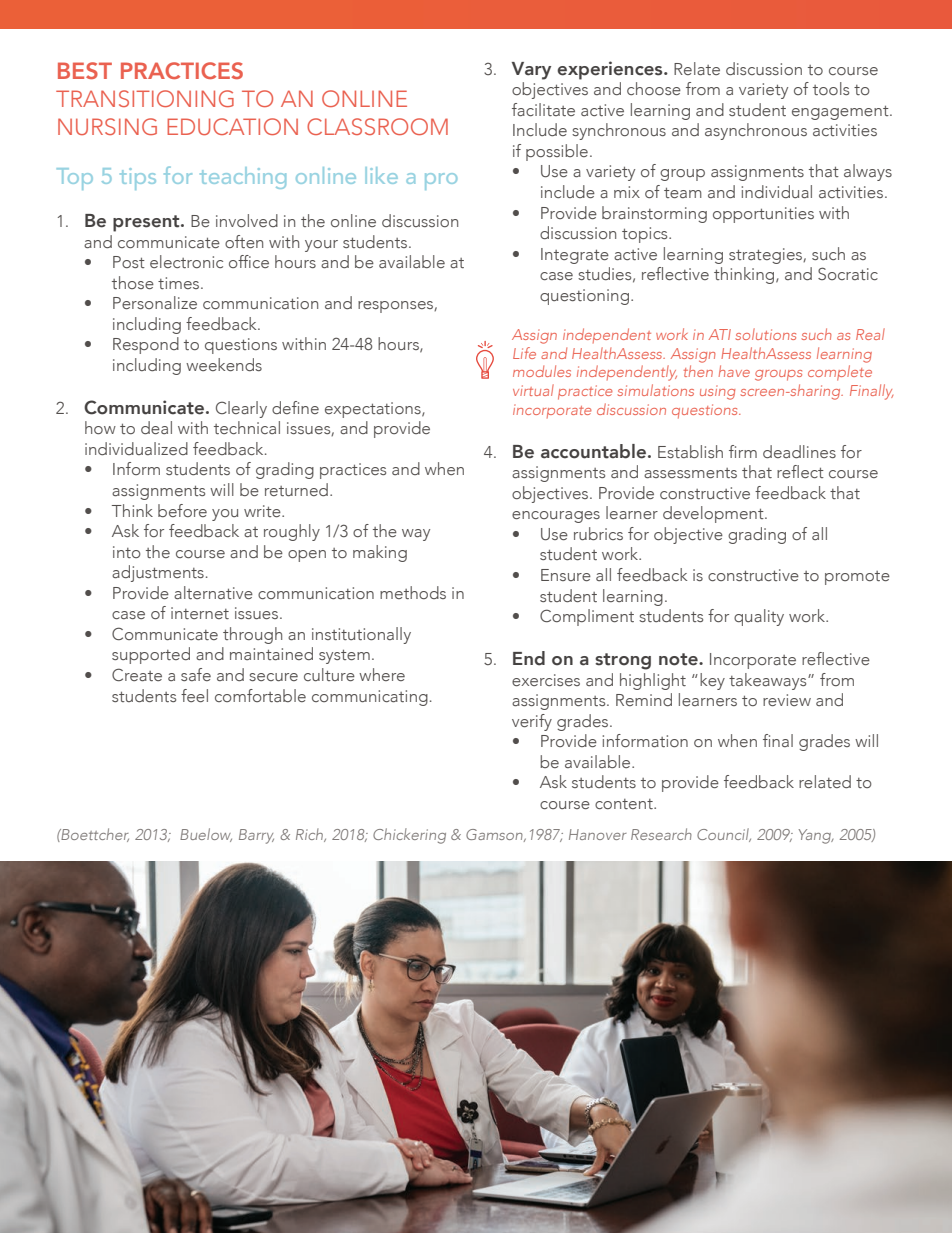 The image size is (952, 1233). What do you see at coordinates (256, 836) in the screenshot?
I see `Barry` at bounding box center [256, 836].
